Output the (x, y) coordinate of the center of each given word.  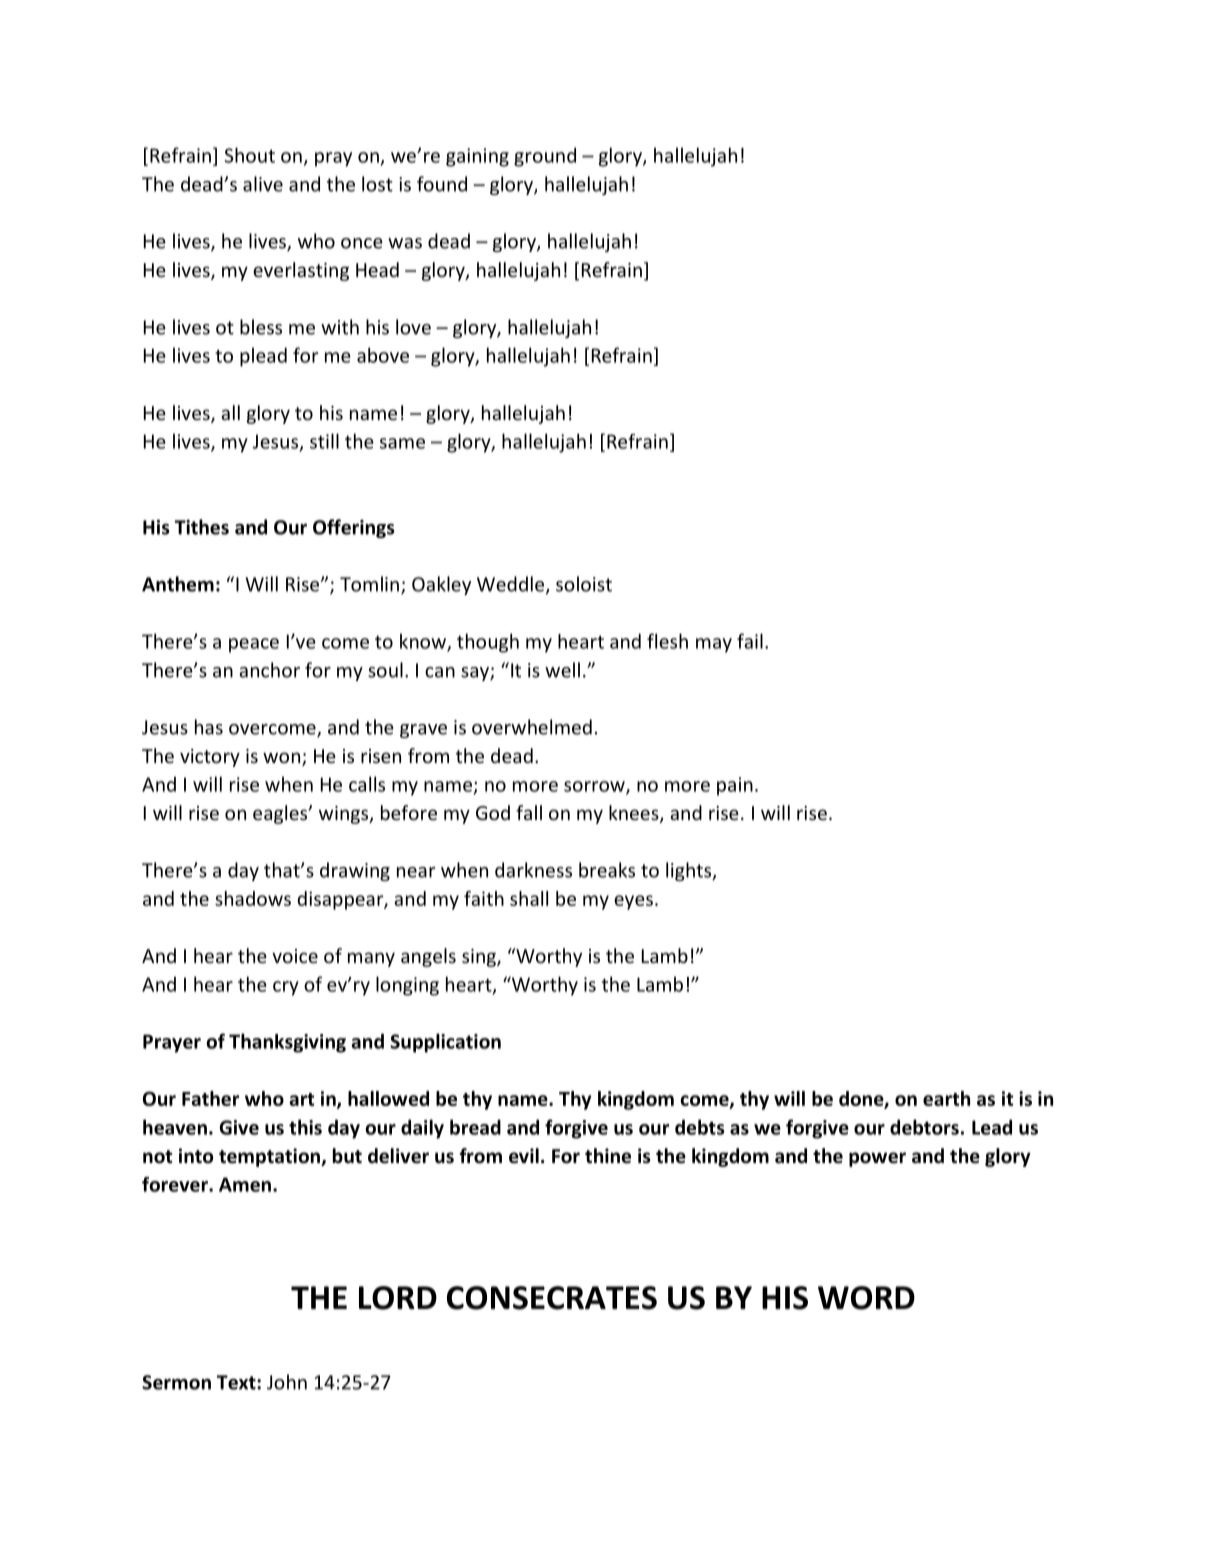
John (287, 1382)
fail (750, 641)
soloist (584, 584)
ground (545, 157)
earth (946, 1098)
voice (295, 956)
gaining (477, 157)
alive (263, 184)
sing (480, 958)
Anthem (178, 584)
